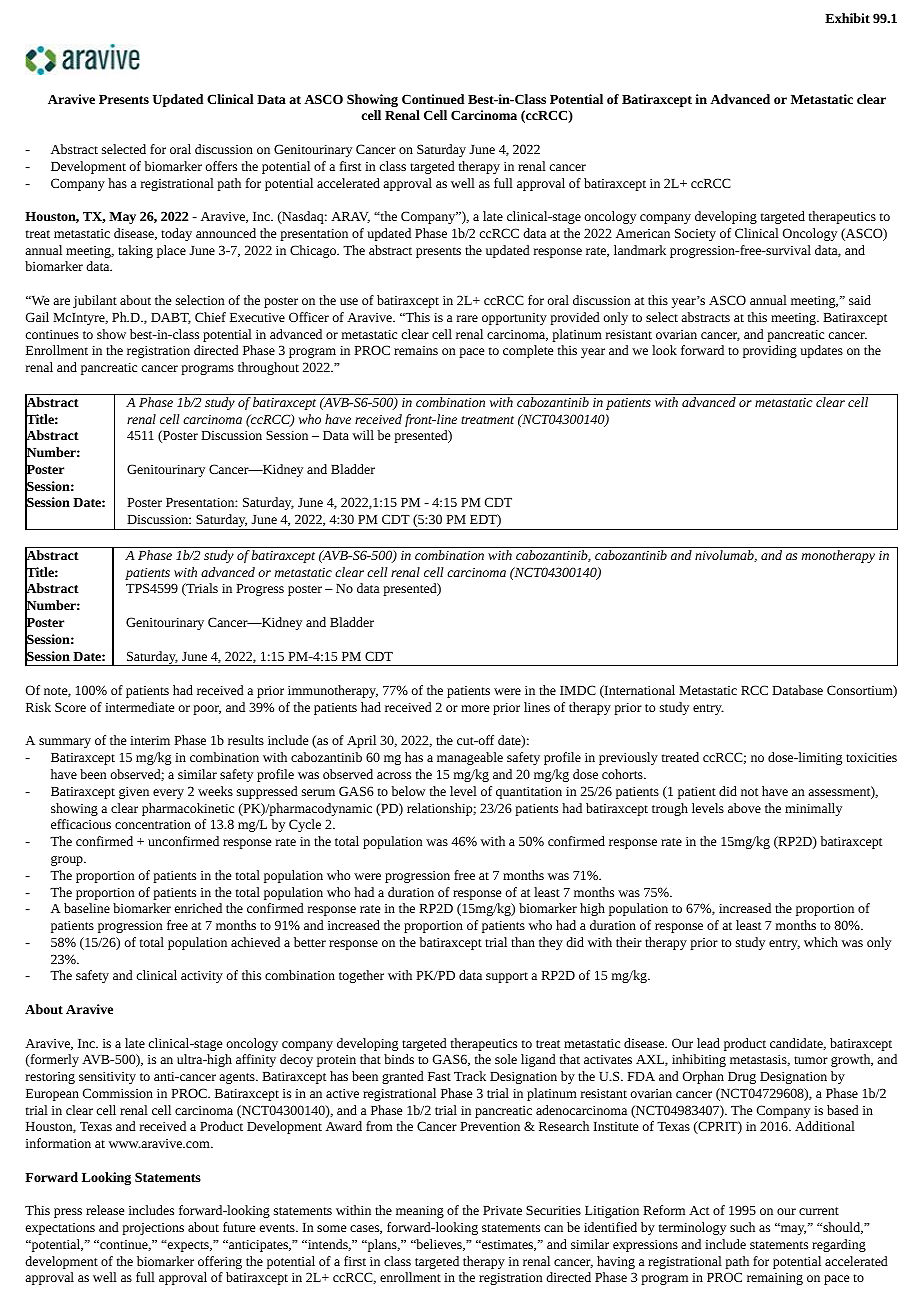 The height and width of the screenshot is (1308, 924). I want to click on providing, so click(770, 351).
